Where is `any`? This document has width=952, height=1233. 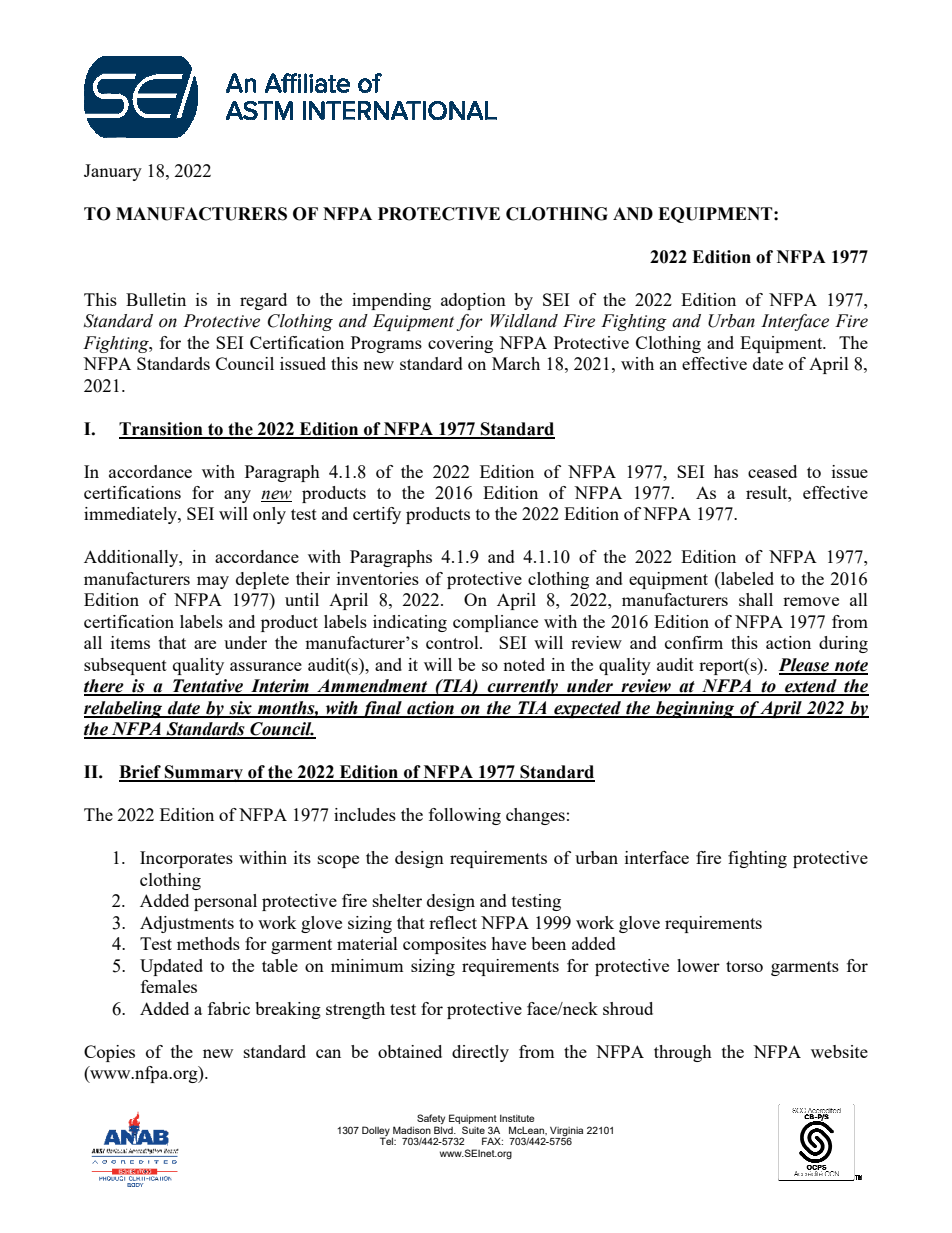
any is located at coordinates (237, 496).
